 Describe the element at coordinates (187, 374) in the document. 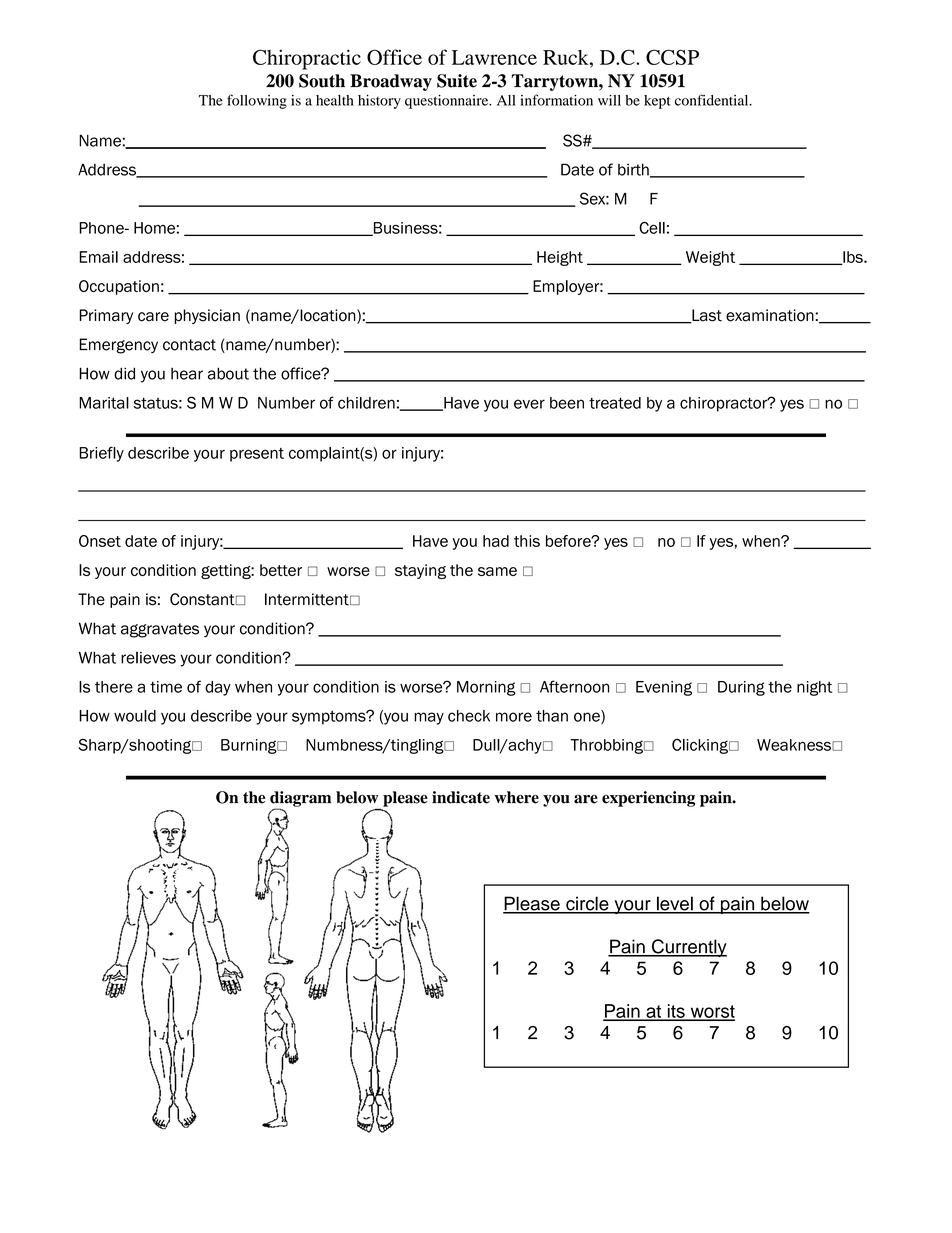

I see `hear` at that location.
